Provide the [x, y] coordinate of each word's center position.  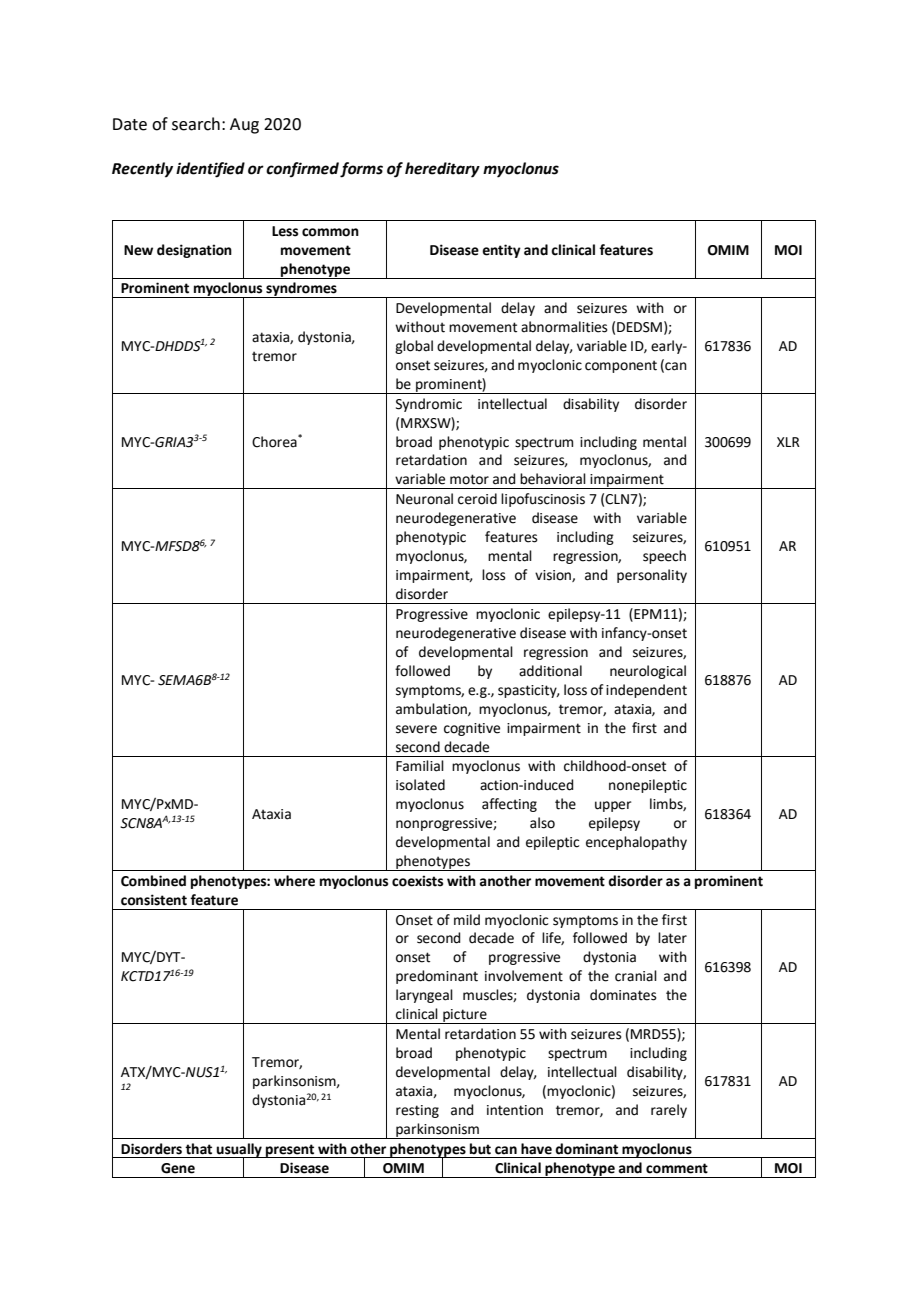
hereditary [442, 170]
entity [501, 251]
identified [210, 170]
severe [416, 729]
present [290, 1151]
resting [417, 1111]
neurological [648, 672]
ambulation [432, 709]
